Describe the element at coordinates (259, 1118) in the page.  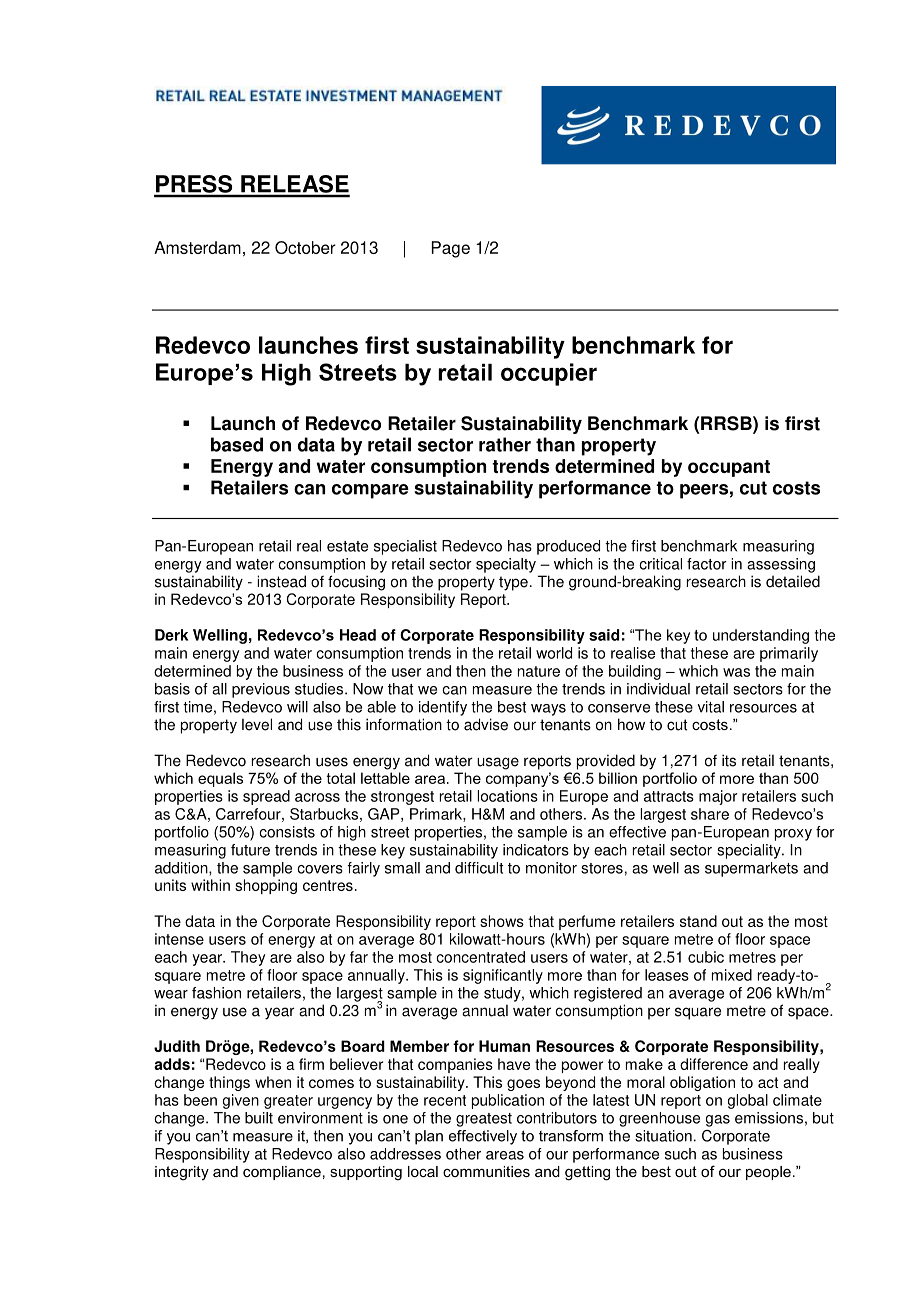
I see `built` at that location.
